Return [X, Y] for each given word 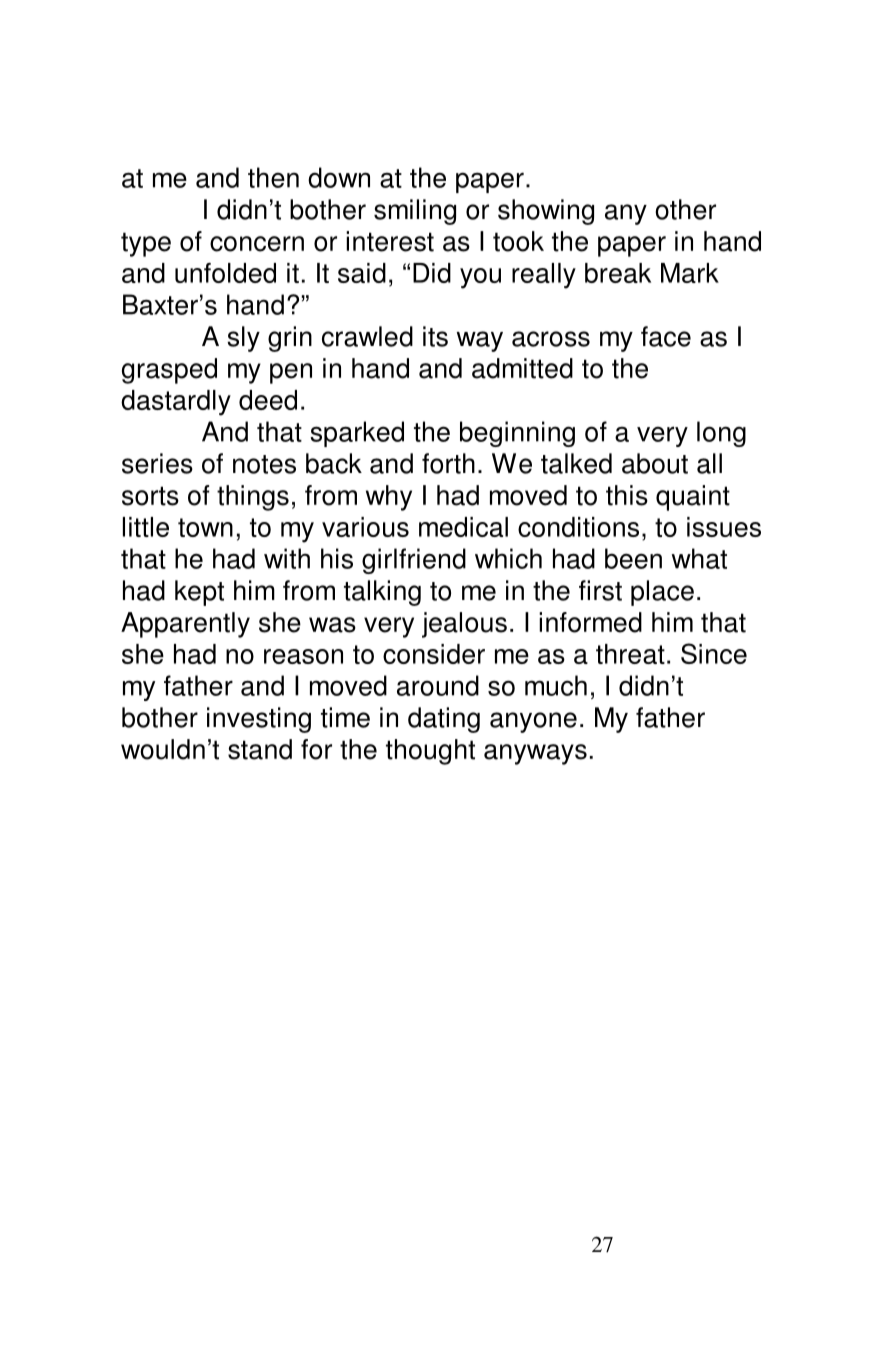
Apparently [185, 625]
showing [546, 212]
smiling [415, 212]
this [627, 495]
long [721, 434]
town [205, 527]
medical [463, 527]
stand [260, 749]
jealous [464, 625]
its [435, 336]
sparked [357, 434]
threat [630, 654]
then [273, 177]
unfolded [225, 273]
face [666, 336]
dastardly [176, 403]
